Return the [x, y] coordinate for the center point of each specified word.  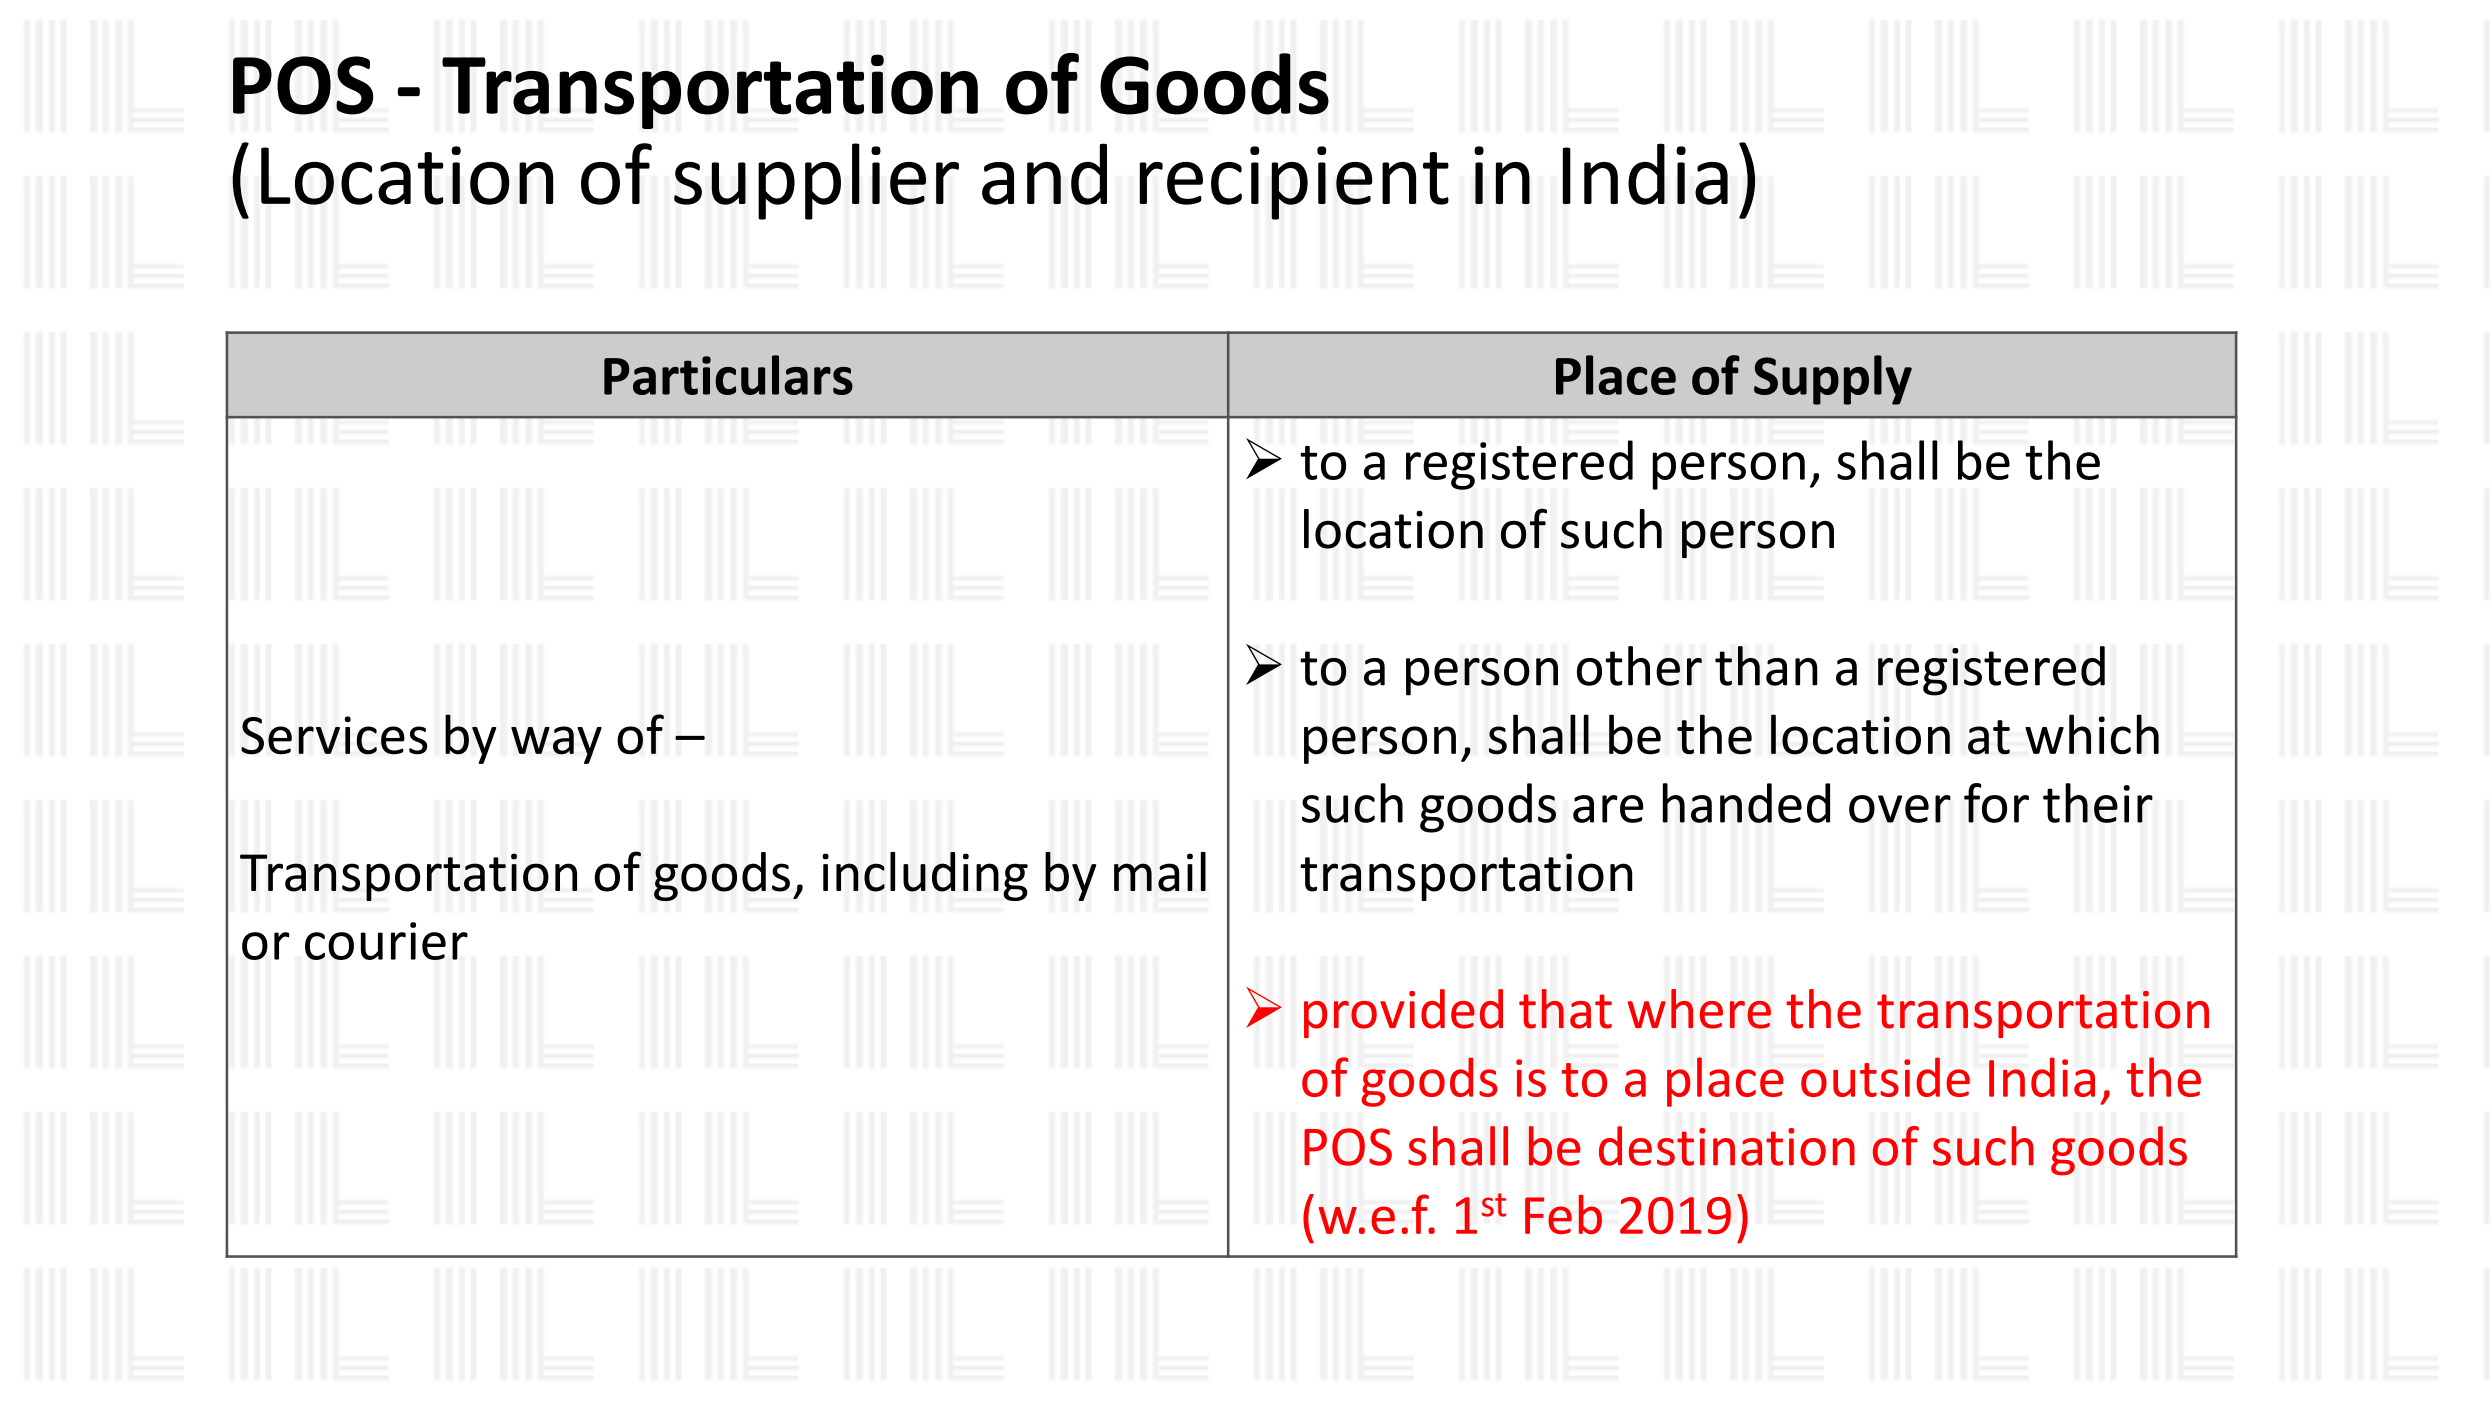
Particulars [728, 375]
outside [1885, 1077]
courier [386, 941]
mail [1160, 872]
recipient [1294, 183]
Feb [1563, 1214]
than [1766, 666]
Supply [1833, 380]
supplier [816, 181]
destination [1727, 1146]
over [1900, 809]
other [1639, 666]
